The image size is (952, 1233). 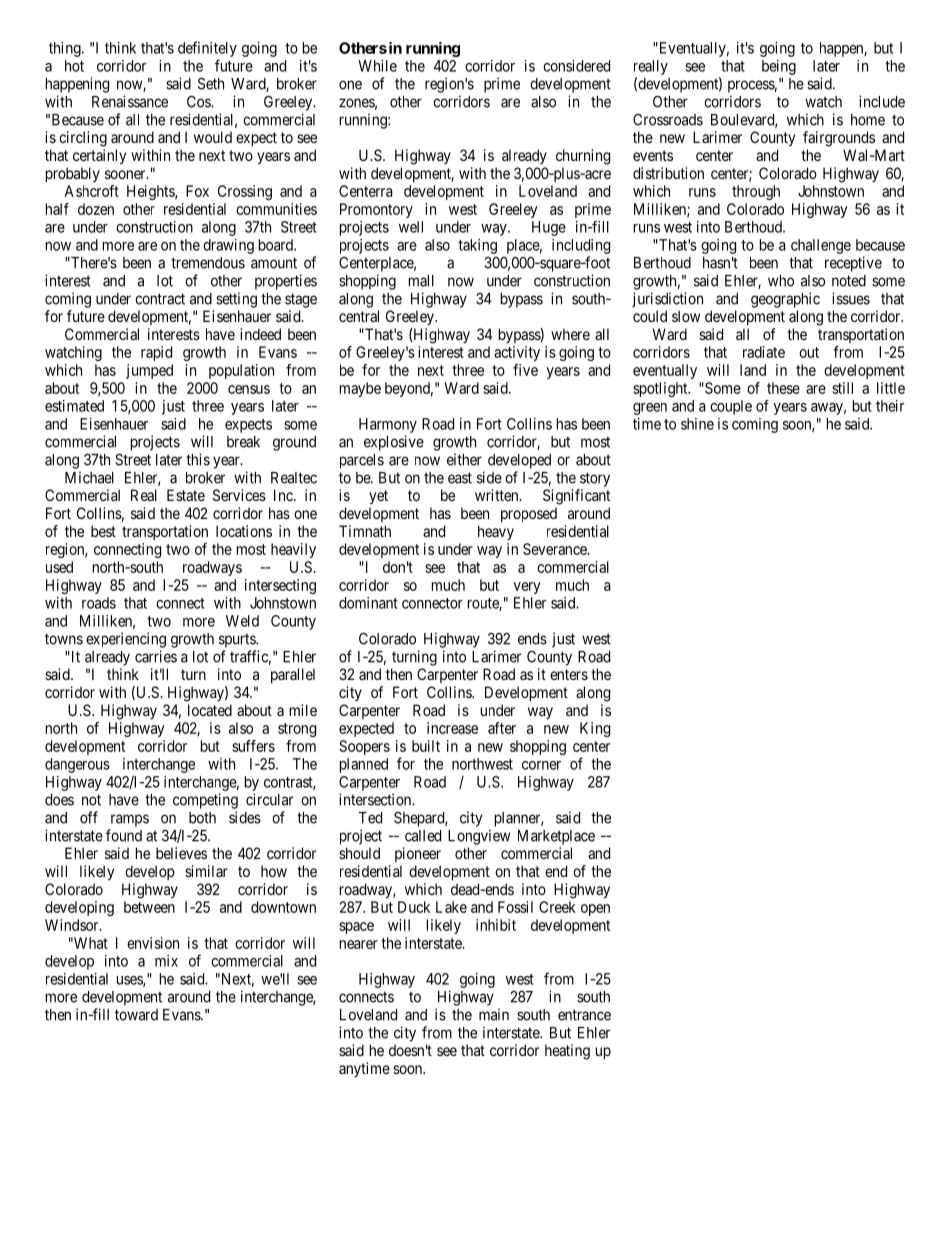 What do you see at coordinates (783, 388) in the screenshot?
I see `these` at bounding box center [783, 388].
